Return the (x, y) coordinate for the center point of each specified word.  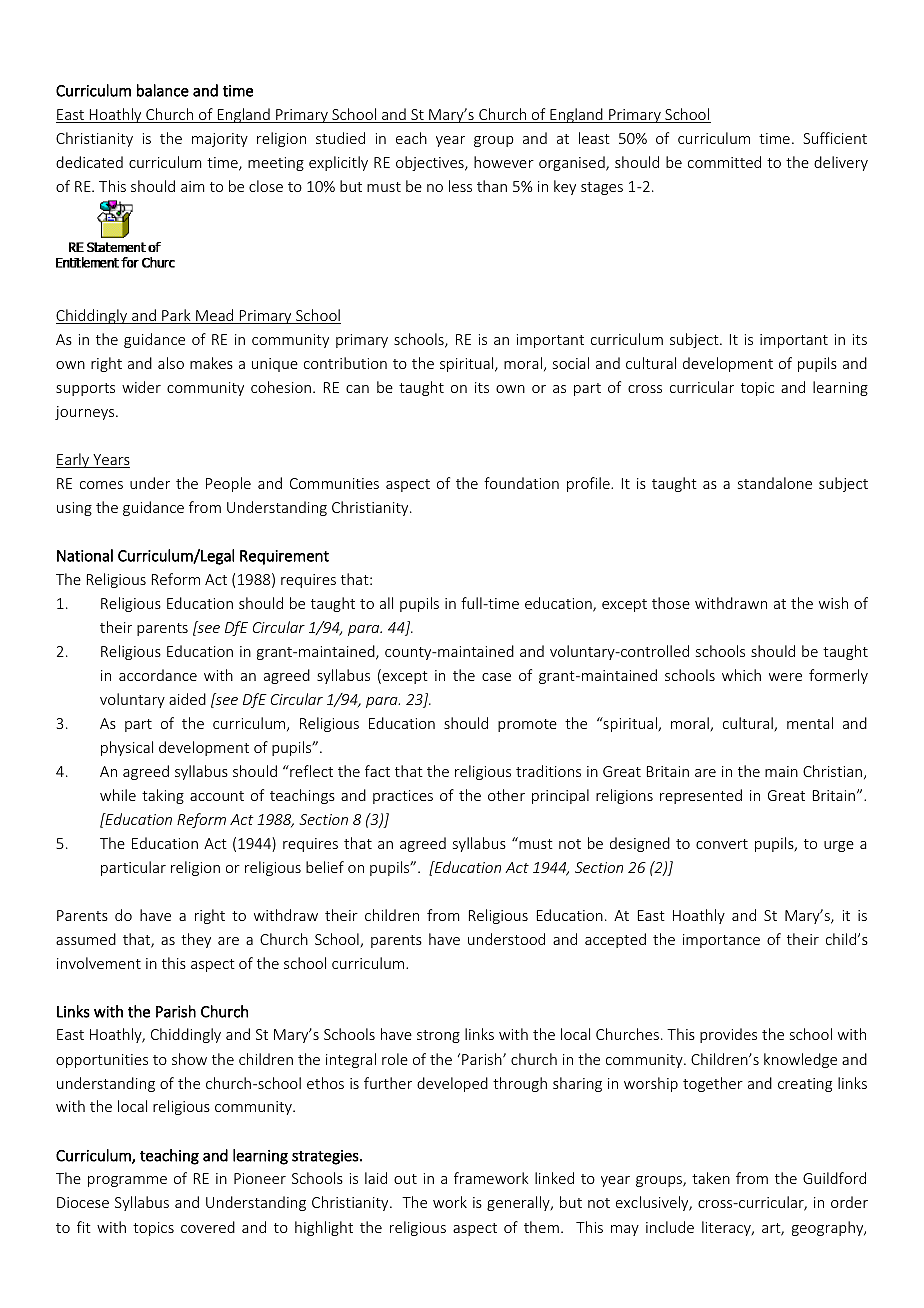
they (196, 940)
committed (724, 162)
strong (438, 1036)
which (741, 675)
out (405, 1179)
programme (127, 1181)
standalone (775, 483)
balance (163, 90)
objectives (431, 163)
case (496, 677)
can (357, 389)
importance (721, 941)
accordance (158, 675)
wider (141, 387)
